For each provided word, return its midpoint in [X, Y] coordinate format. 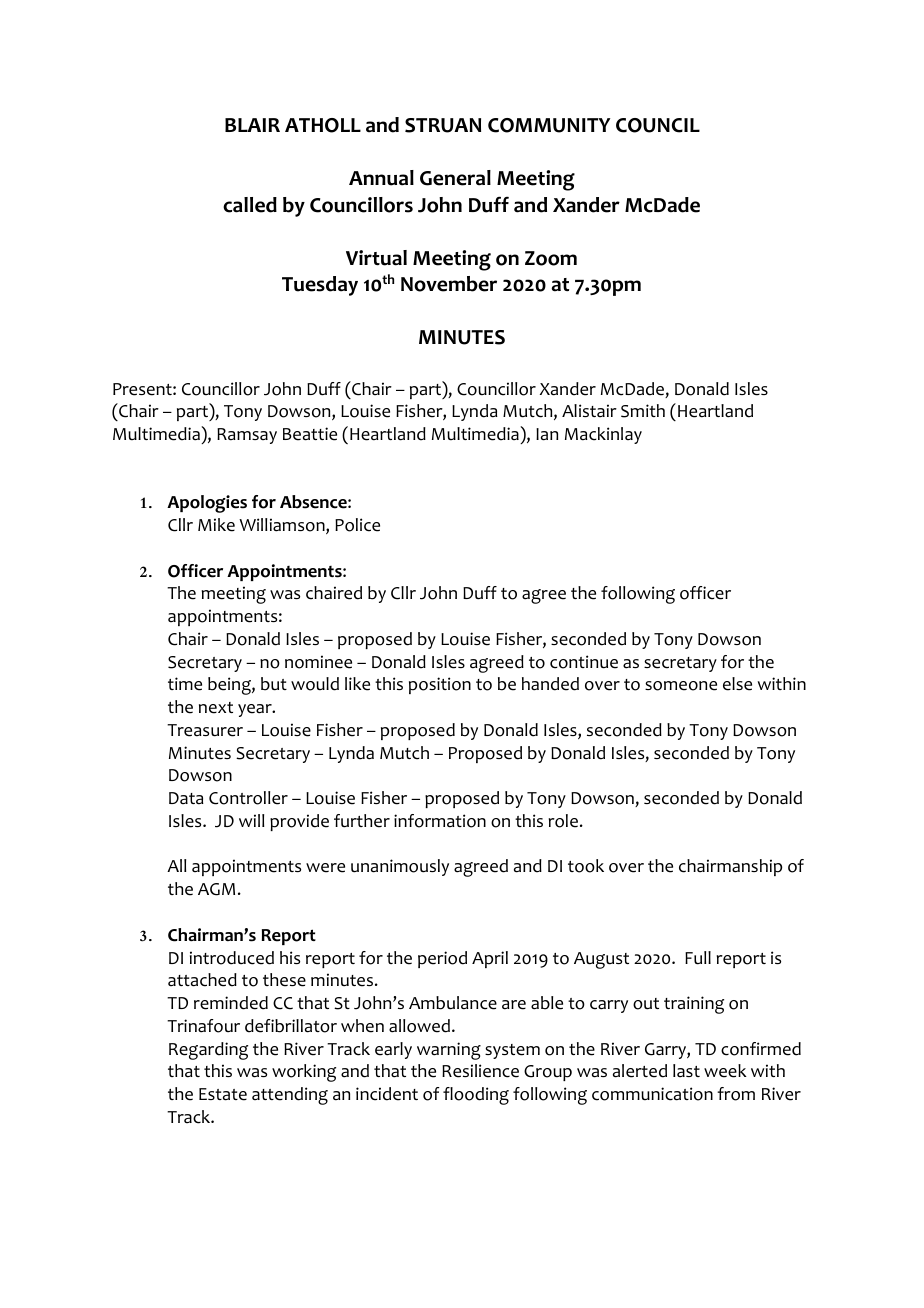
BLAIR [252, 125]
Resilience [480, 1071]
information [440, 821]
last [686, 1070]
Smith [643, 411]
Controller [248, 798]
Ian [547, 434]
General [455, 178]
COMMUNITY [549, 125]
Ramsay [247, 436]
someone [681, 686]
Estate [223, 1094]
